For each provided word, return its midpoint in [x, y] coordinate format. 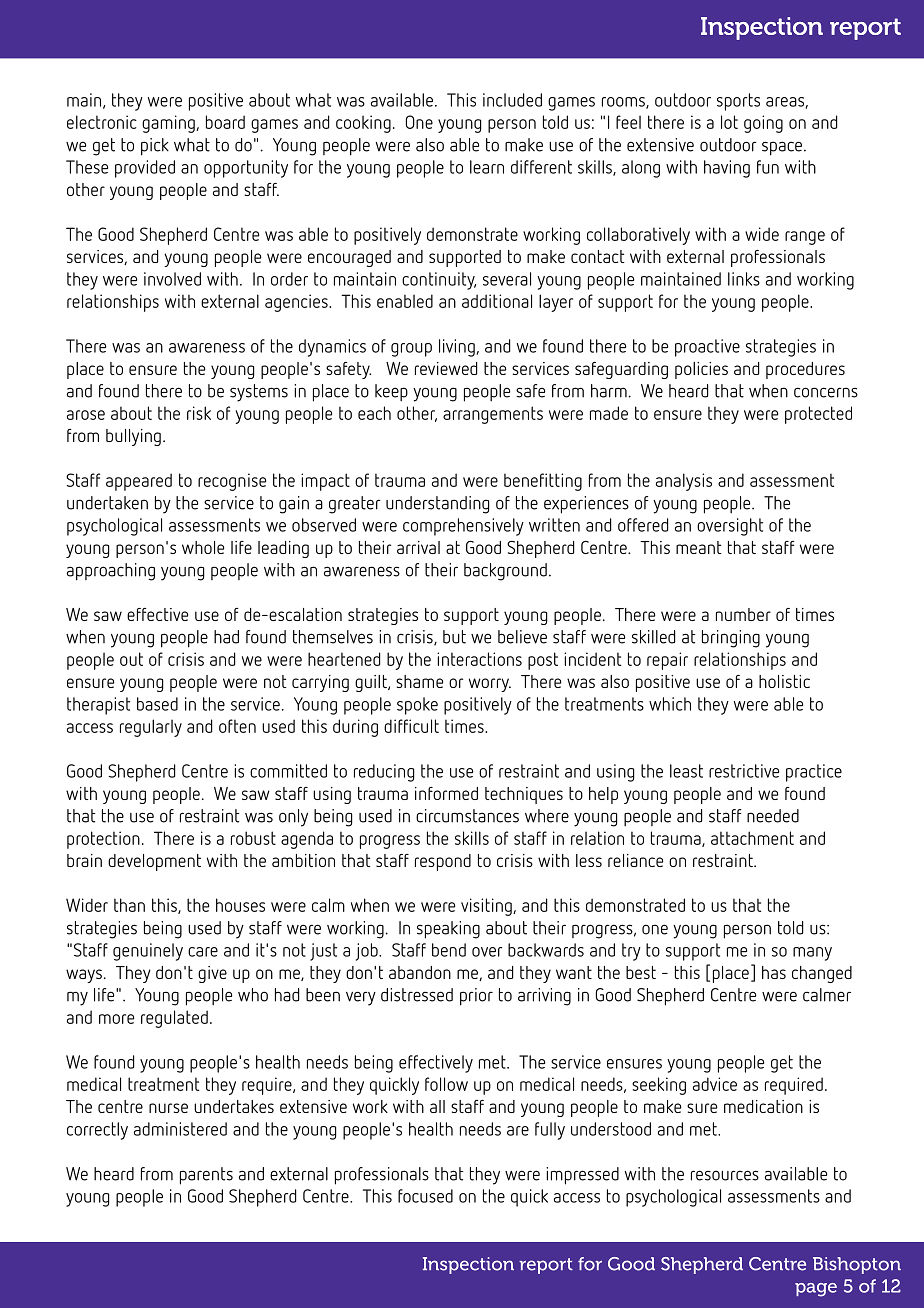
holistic [784, 681]
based [157, 704]
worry [490, 685]
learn [487, 167]
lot [729, 122]
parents [206, 1176]
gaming [169, 124]
